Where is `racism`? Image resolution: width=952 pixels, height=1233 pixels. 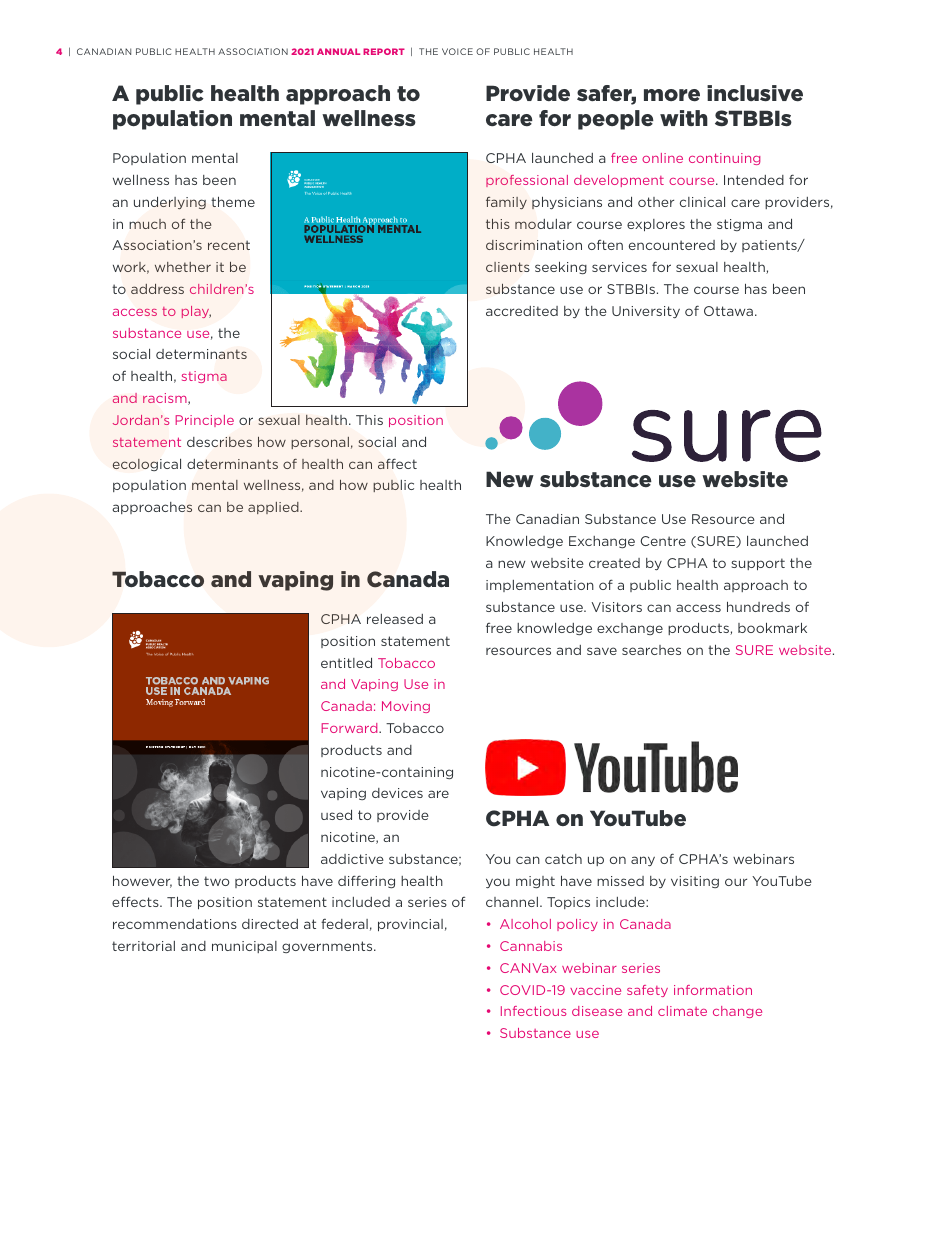
racism is located at coordinates (166, 399).
